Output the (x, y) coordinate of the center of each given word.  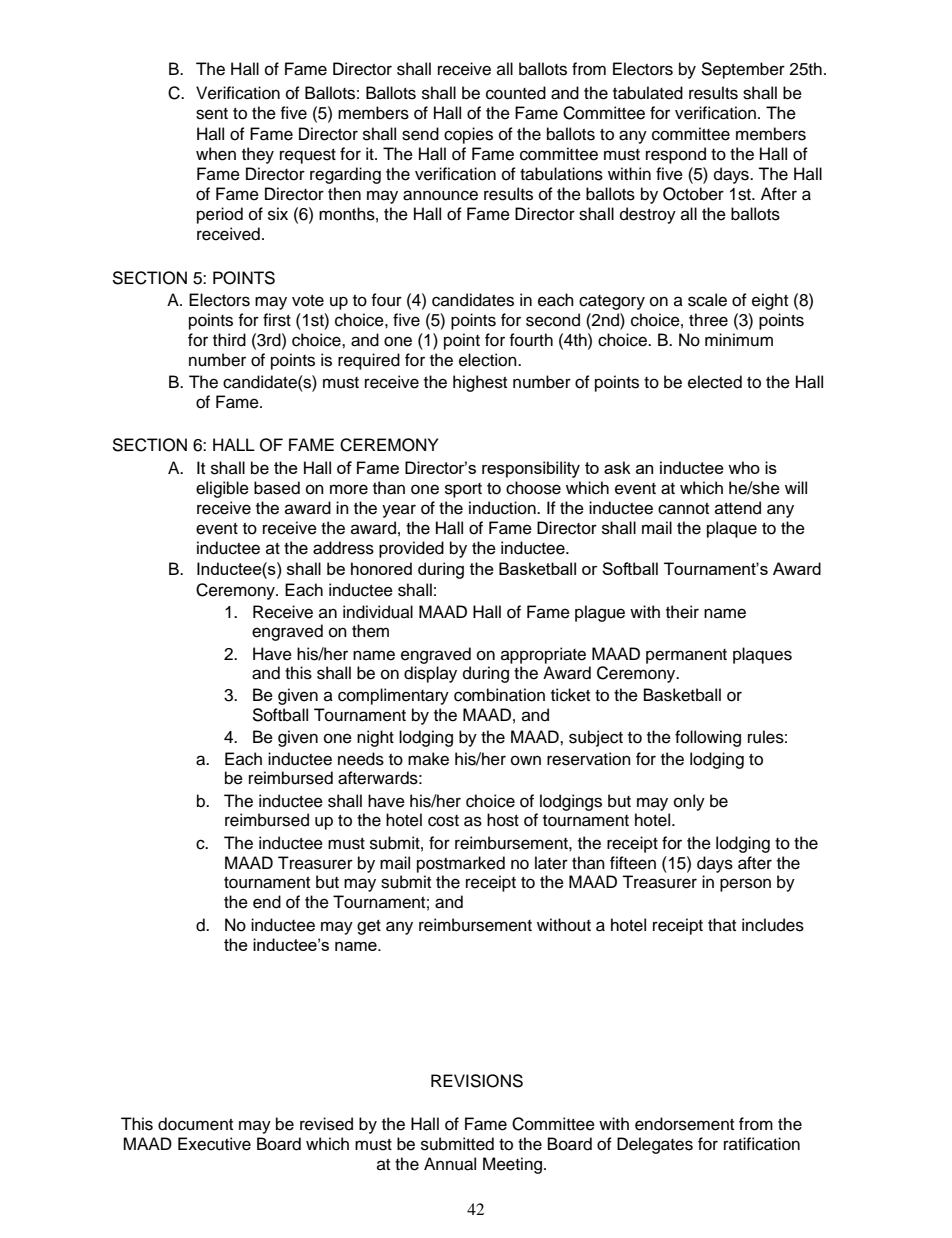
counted (516, 93)
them (370, 631)
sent (212, 114)
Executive (214, 1144)
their (682, 612)
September (743, 70)
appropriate (543, 655)
